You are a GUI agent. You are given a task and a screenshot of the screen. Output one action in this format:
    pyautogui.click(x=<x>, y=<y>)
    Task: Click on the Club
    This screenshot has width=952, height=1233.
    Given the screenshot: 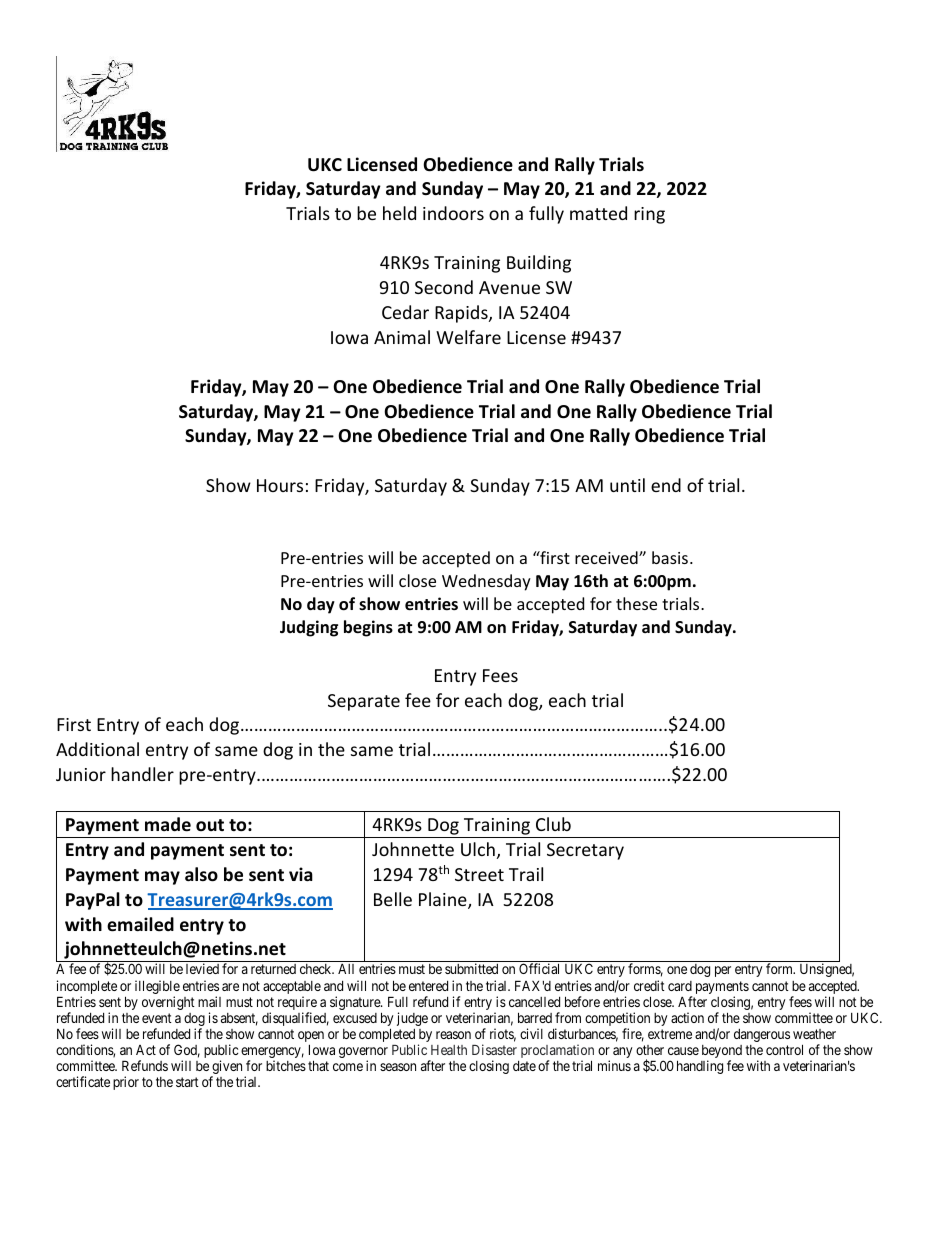 What is the action you would take?
    pyautogui.click(x=553, y=824)
